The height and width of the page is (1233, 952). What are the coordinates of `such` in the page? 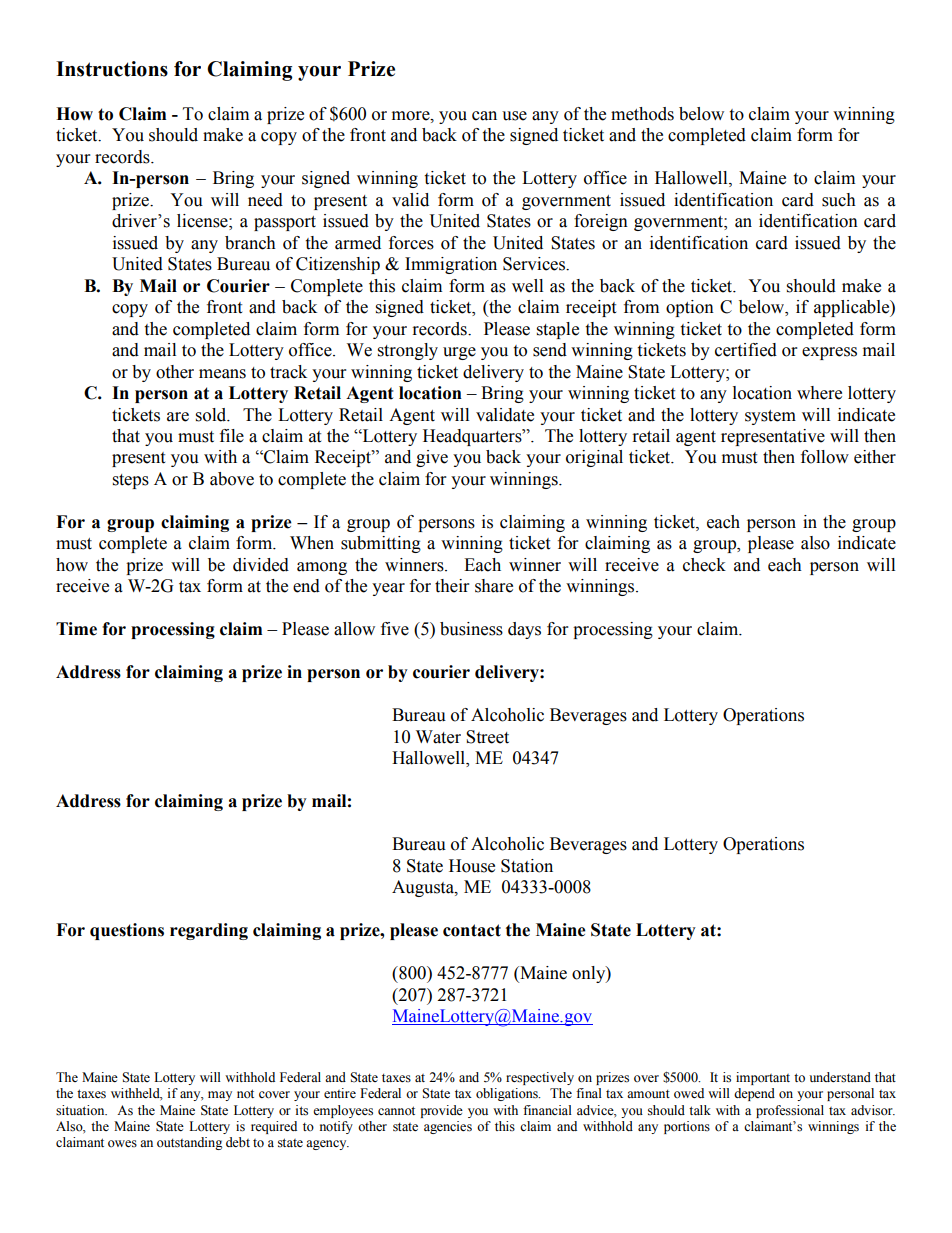 It's located at (839, 200).
